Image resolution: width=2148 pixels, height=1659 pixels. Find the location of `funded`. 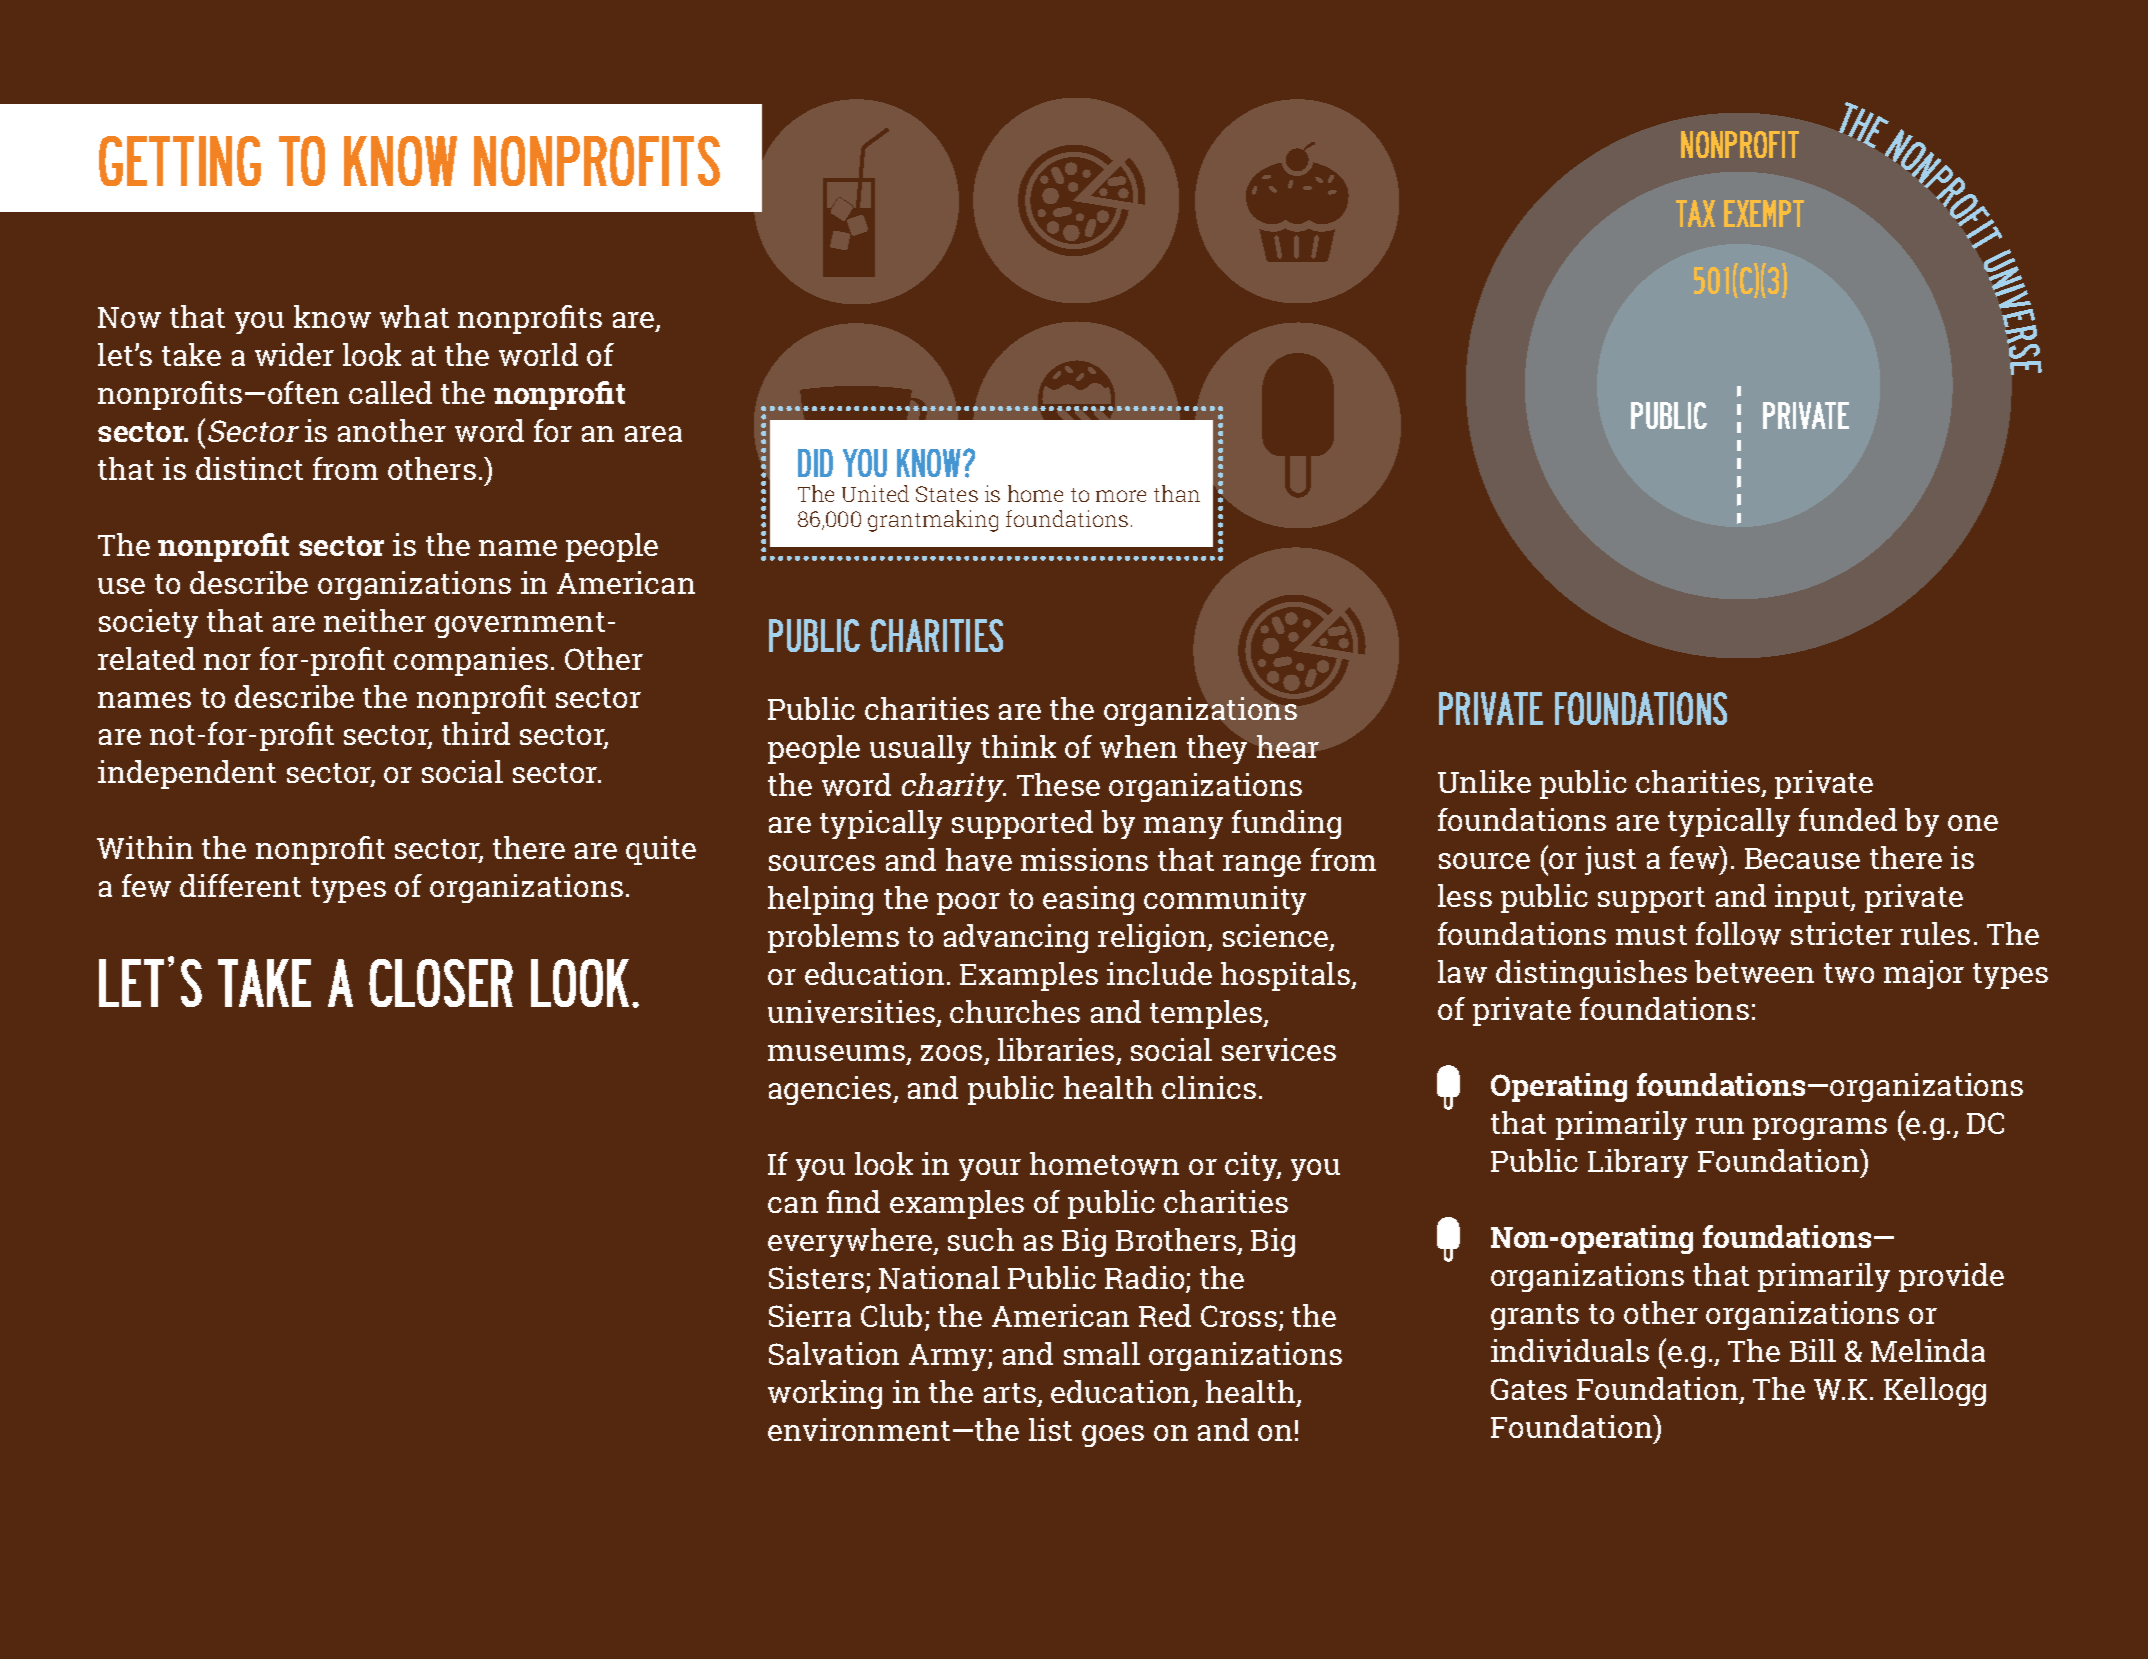

funded is located at coordinates (1848, 819).
